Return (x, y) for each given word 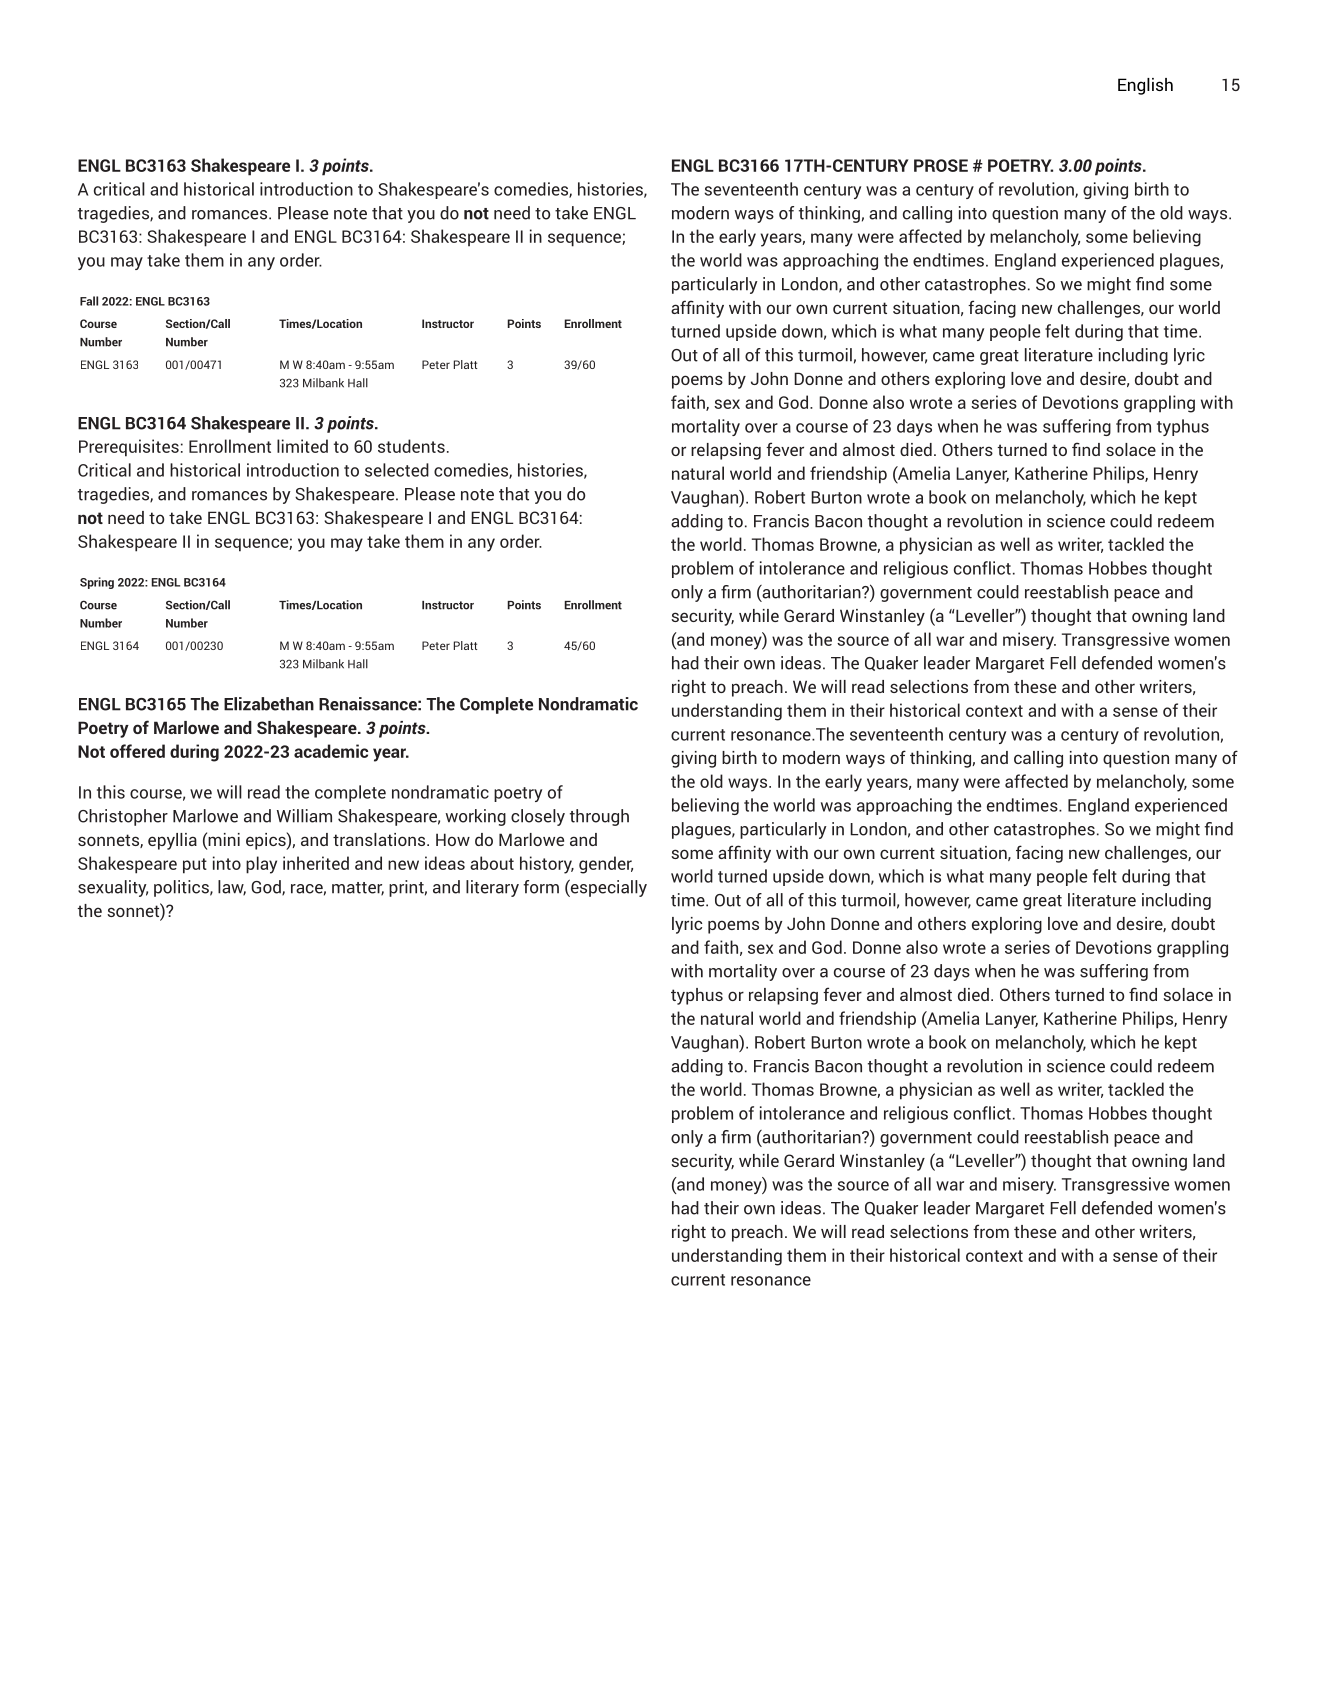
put (195, 866)
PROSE (941, 165)
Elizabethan (269, 704)
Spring (97, 583)
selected (397, 470)
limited (302, 446)
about (492, 863)
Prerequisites (129, 448)
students (411, 446)
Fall (89, 301)
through (599, 817)
